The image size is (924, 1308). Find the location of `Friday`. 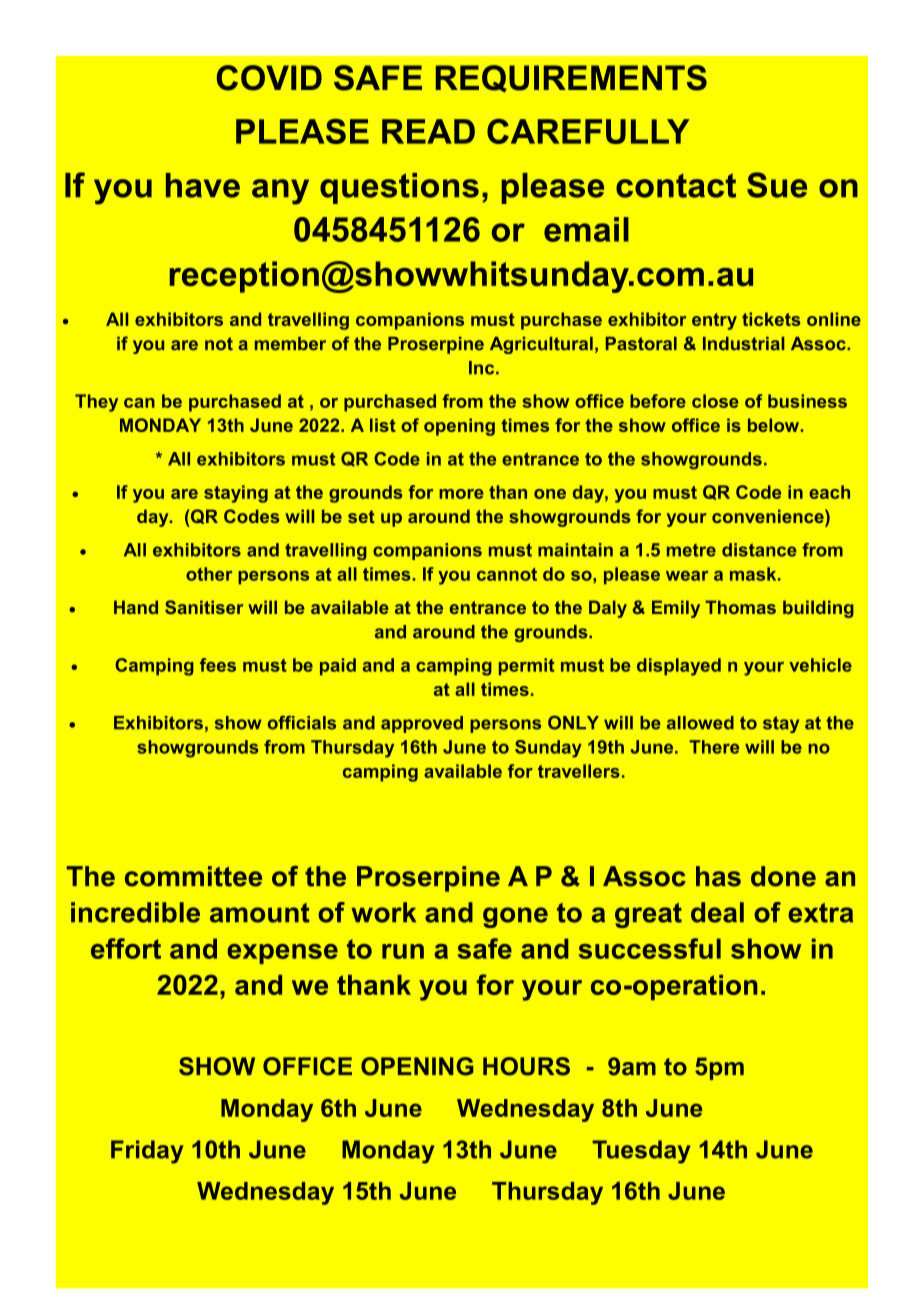

Friday is located at coordinates (147, 1152).
